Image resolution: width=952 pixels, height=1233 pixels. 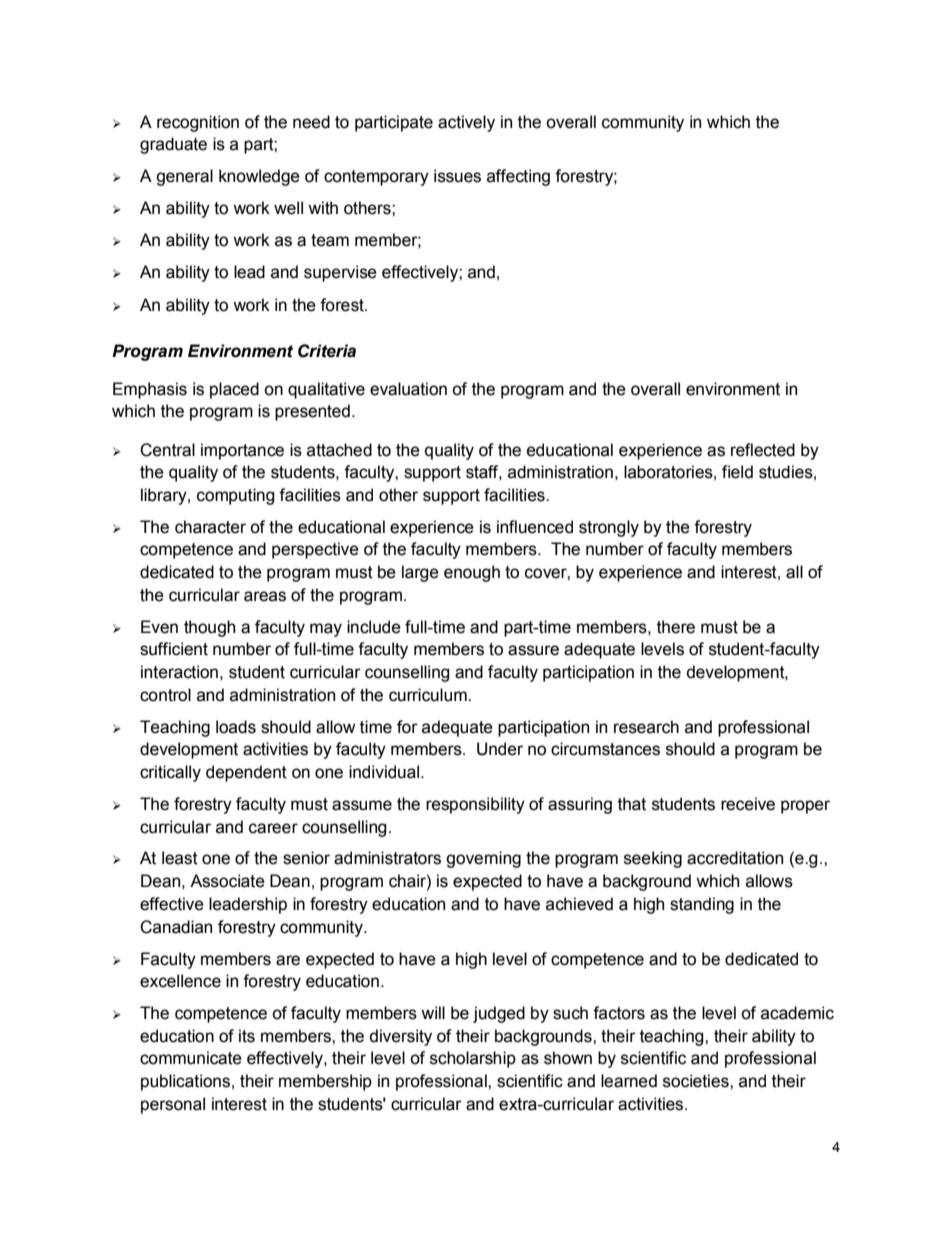 What do you see at coordinates (697, 1081) in the page?
I see `societies` at bounding box center [697, 1081].
